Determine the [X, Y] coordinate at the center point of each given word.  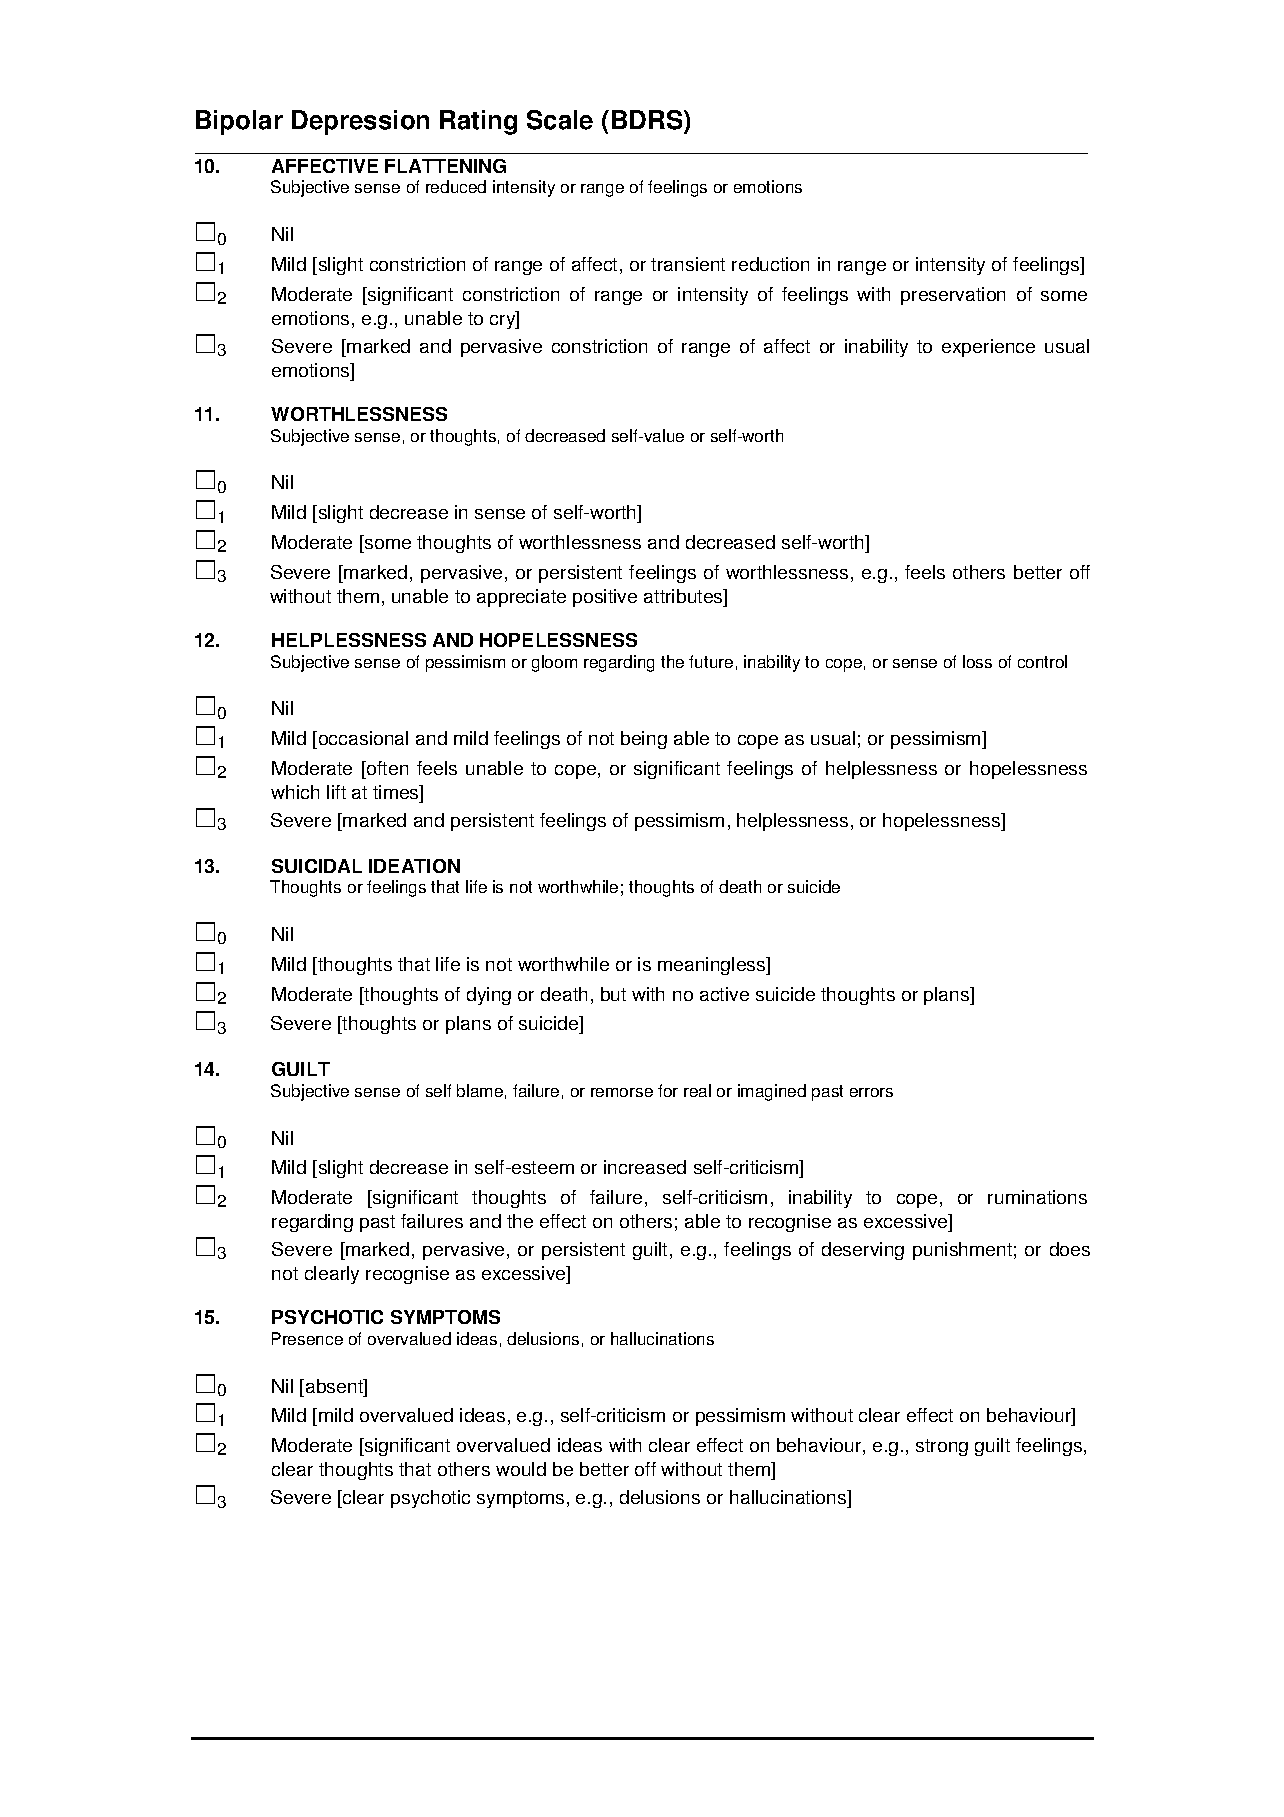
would [521, 1469]
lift [336, 792]
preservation [953, 296]
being [644, 740]
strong [942, 1447]
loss [977, 661]
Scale [560, 120]
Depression [360, 122]
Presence [307, 1338]
